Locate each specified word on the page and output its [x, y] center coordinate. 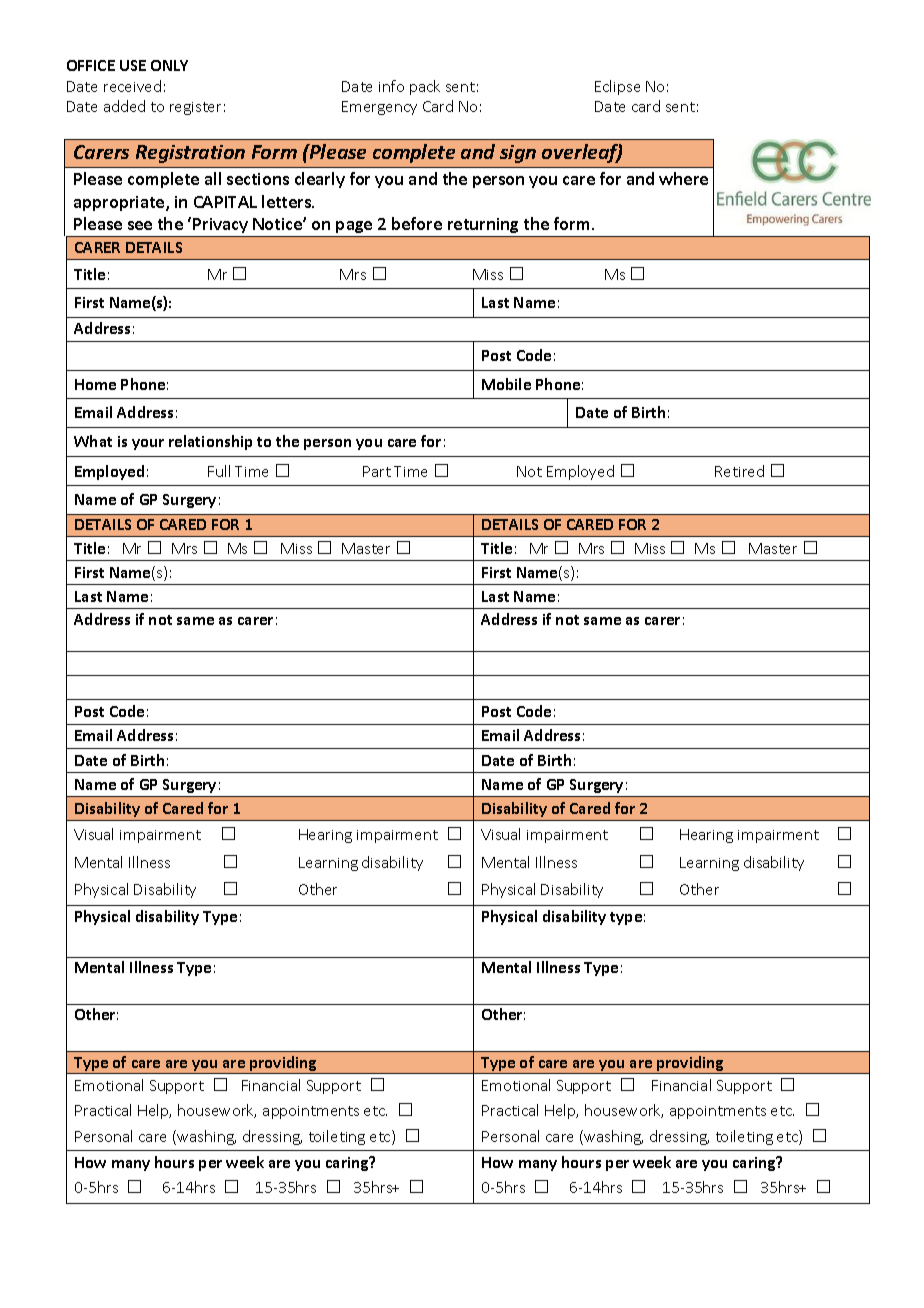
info [391, 86]
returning [484, 227]
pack [425, 87]
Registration [190, 154]
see [140, 225]
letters [288, 201]
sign [518, 154]
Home [95, 384]
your [148, 444]
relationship [210, 442]
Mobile [506, 384]
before [417, 223]
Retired [739, 471]
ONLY [169, 65]
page [355, 229]
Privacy [220, 227]
